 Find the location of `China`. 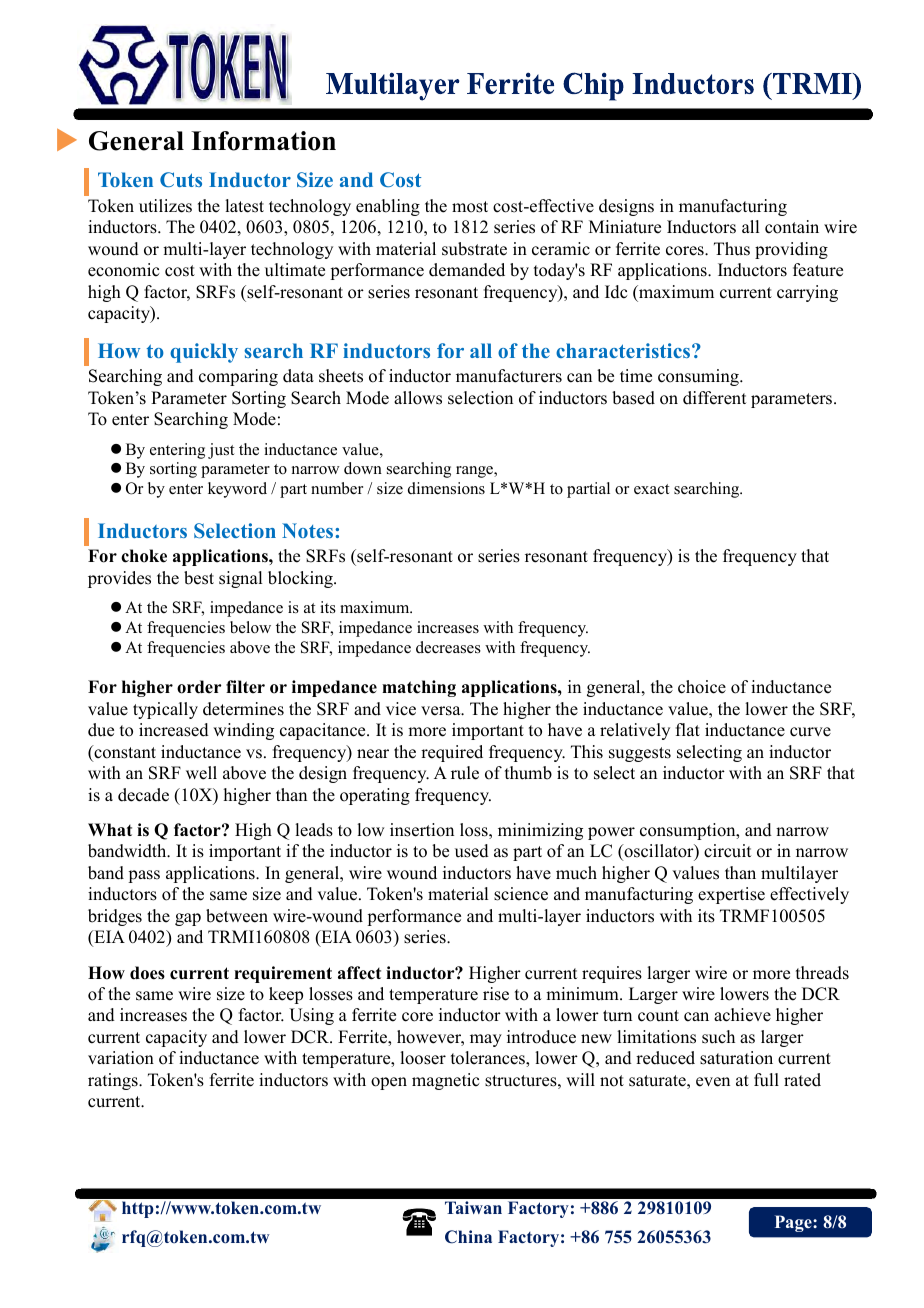

China is located at coordinates (468, 1237).
